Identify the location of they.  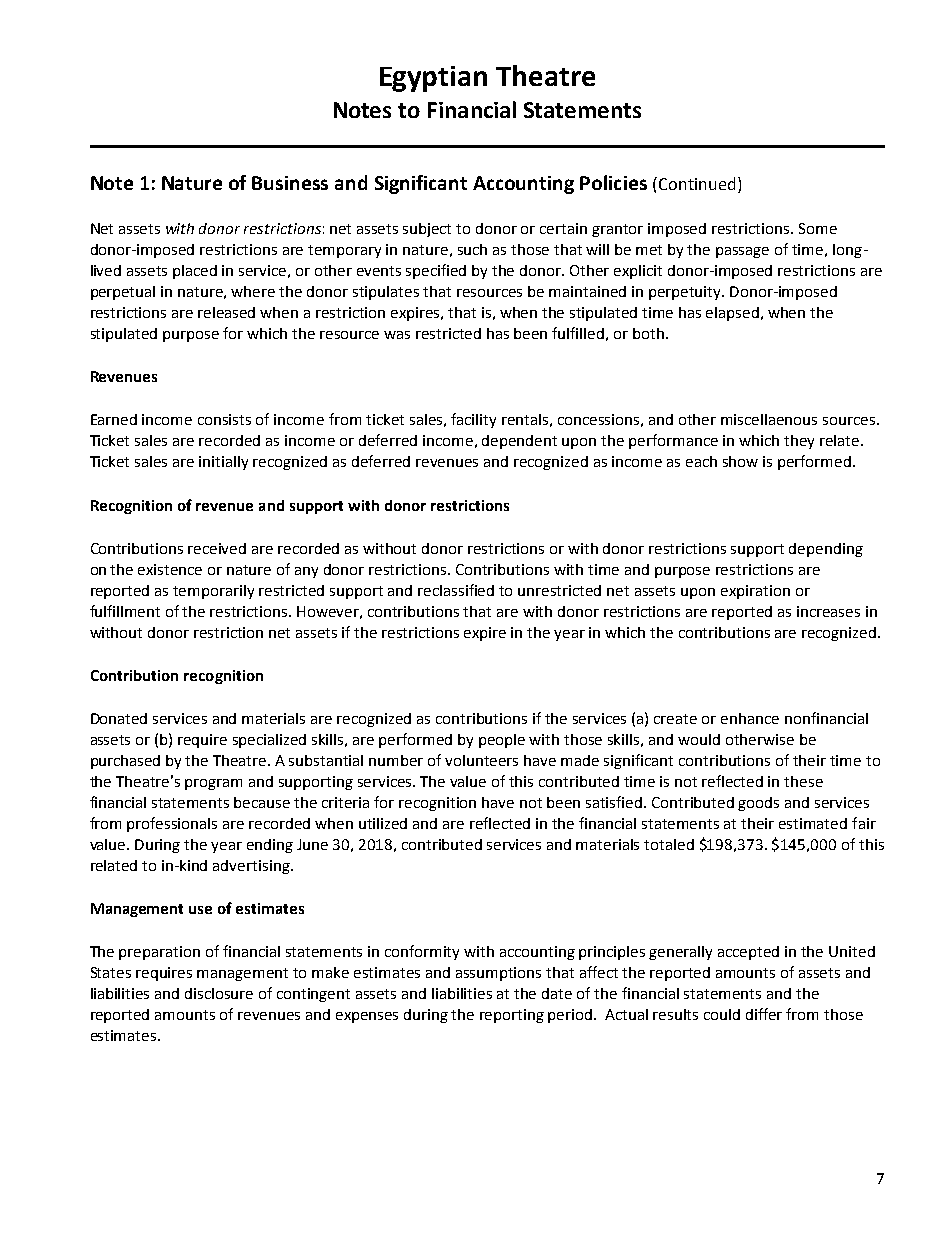
(799, 442).
